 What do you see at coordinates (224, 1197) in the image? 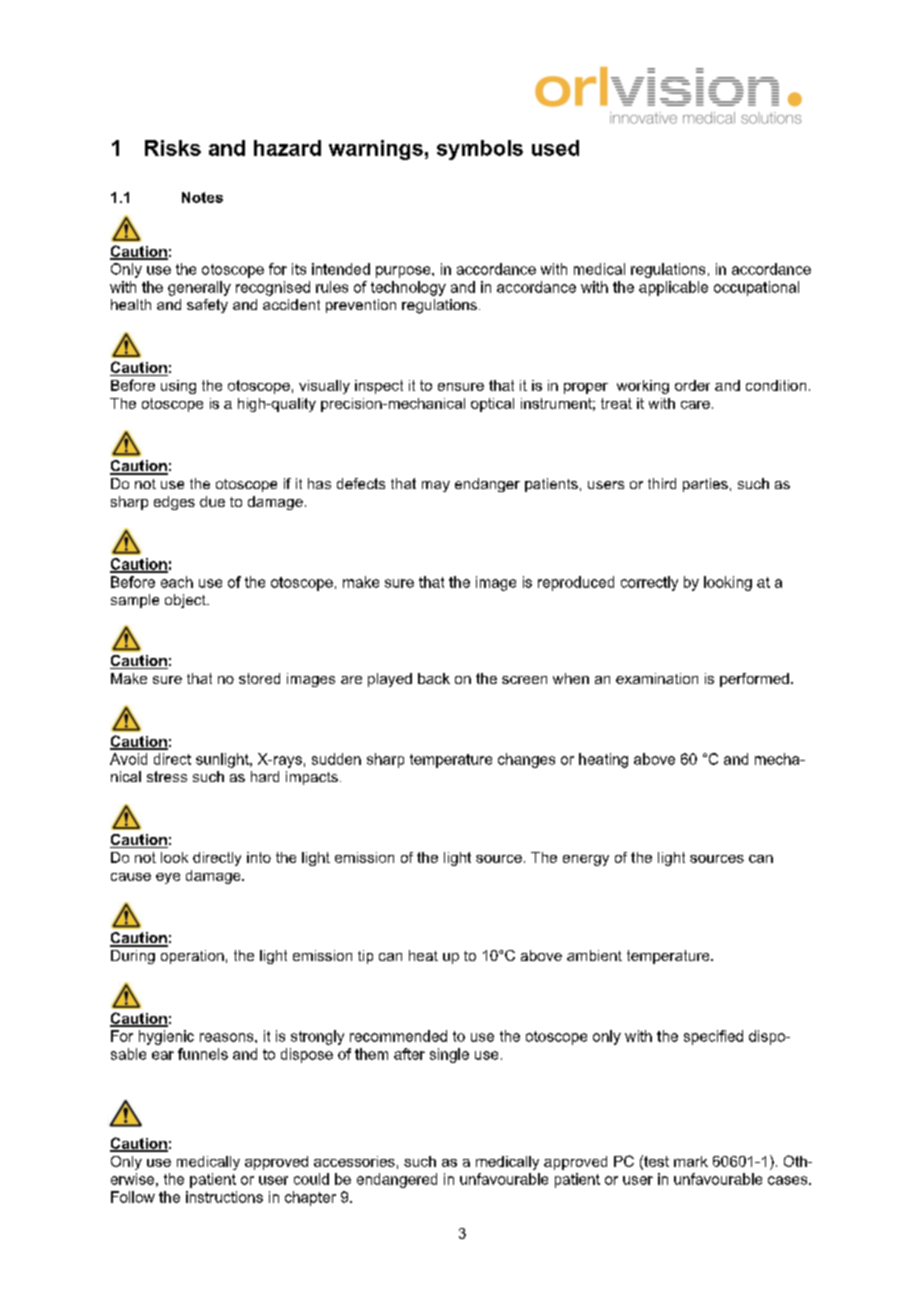
I see `instructions` at bounding box center [224, 1197].
